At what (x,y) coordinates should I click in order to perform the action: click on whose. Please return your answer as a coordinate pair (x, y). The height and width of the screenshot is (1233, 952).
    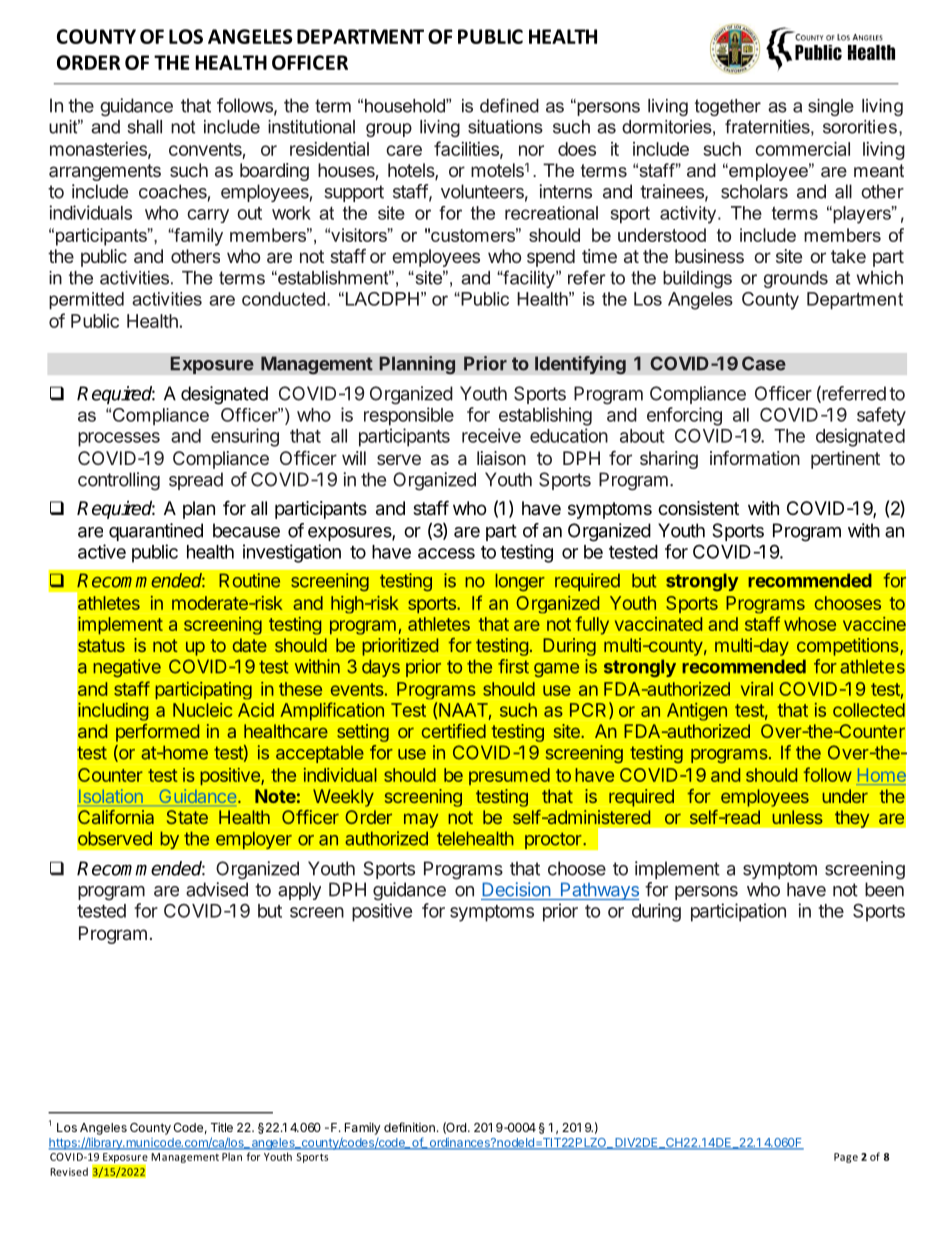
    Looking at the image, I should click on (810, 624).
